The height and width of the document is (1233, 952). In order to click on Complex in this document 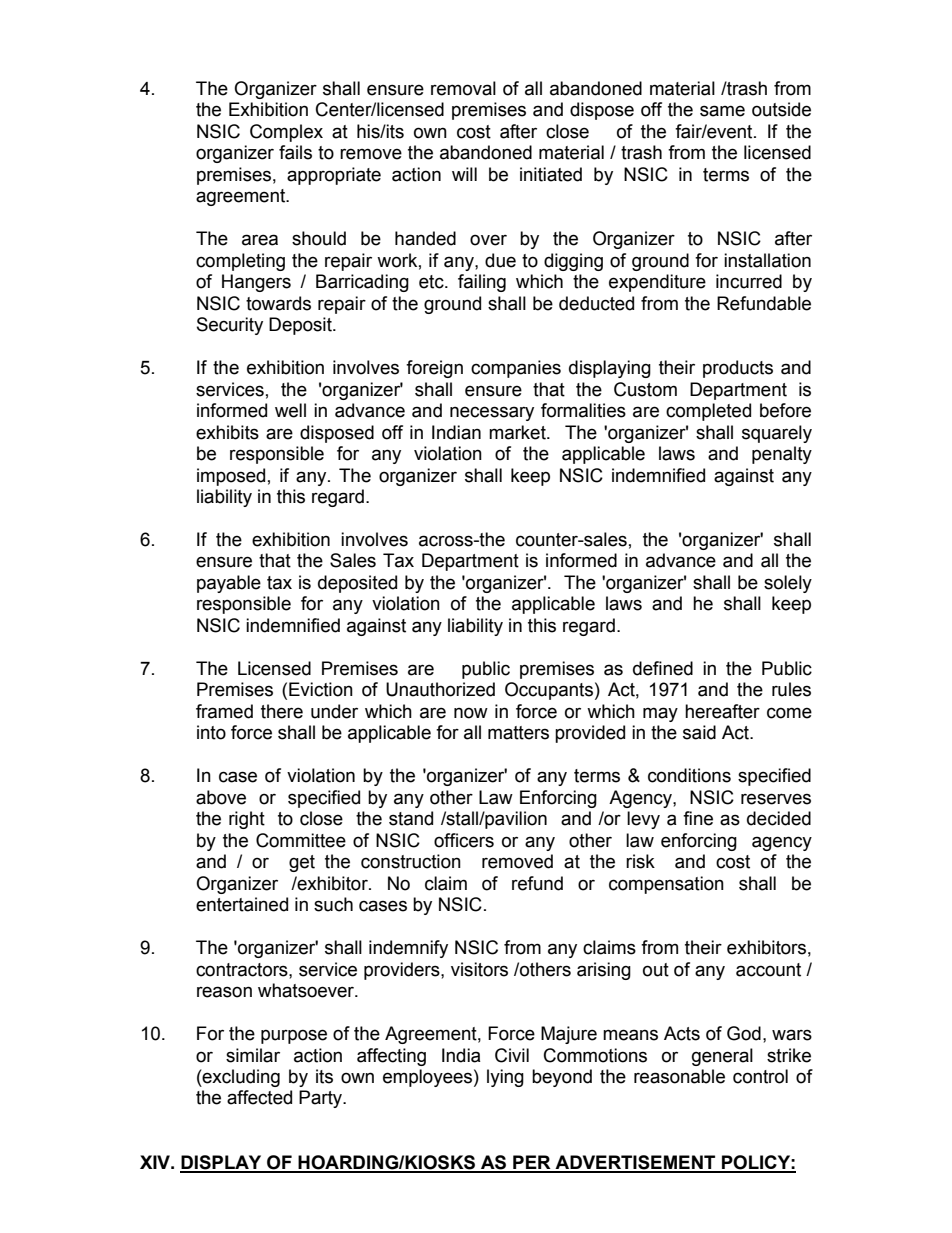, I will do `click(286, 133)`.
